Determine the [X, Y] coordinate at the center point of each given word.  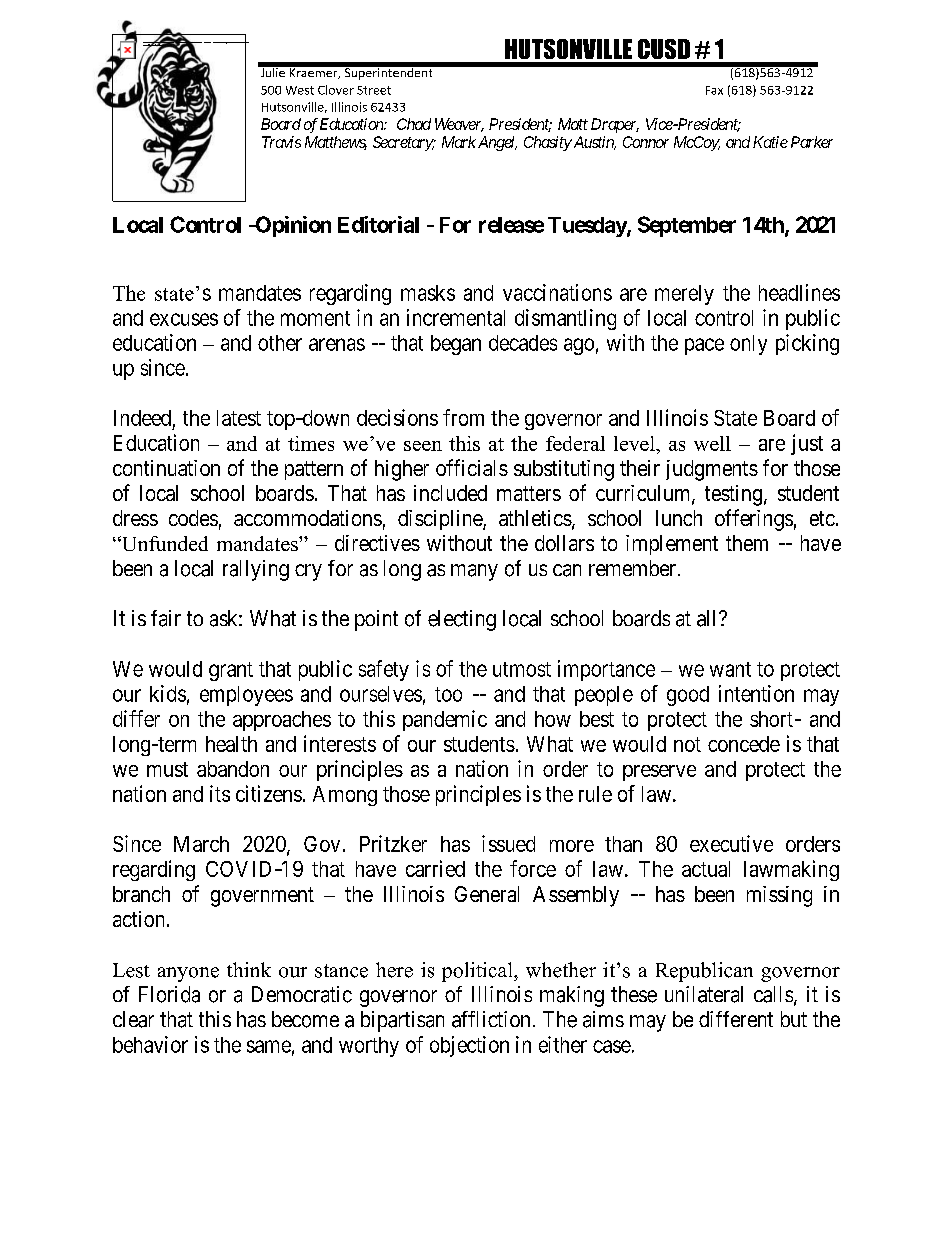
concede [744, 744]
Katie [770, 142]
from [463, 417]
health [231, 744]
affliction [491, 1019]
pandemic [445, 720]
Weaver [459, 125]
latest [239, 418]
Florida [169, 994]
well [712, 443]
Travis [281, 142]
